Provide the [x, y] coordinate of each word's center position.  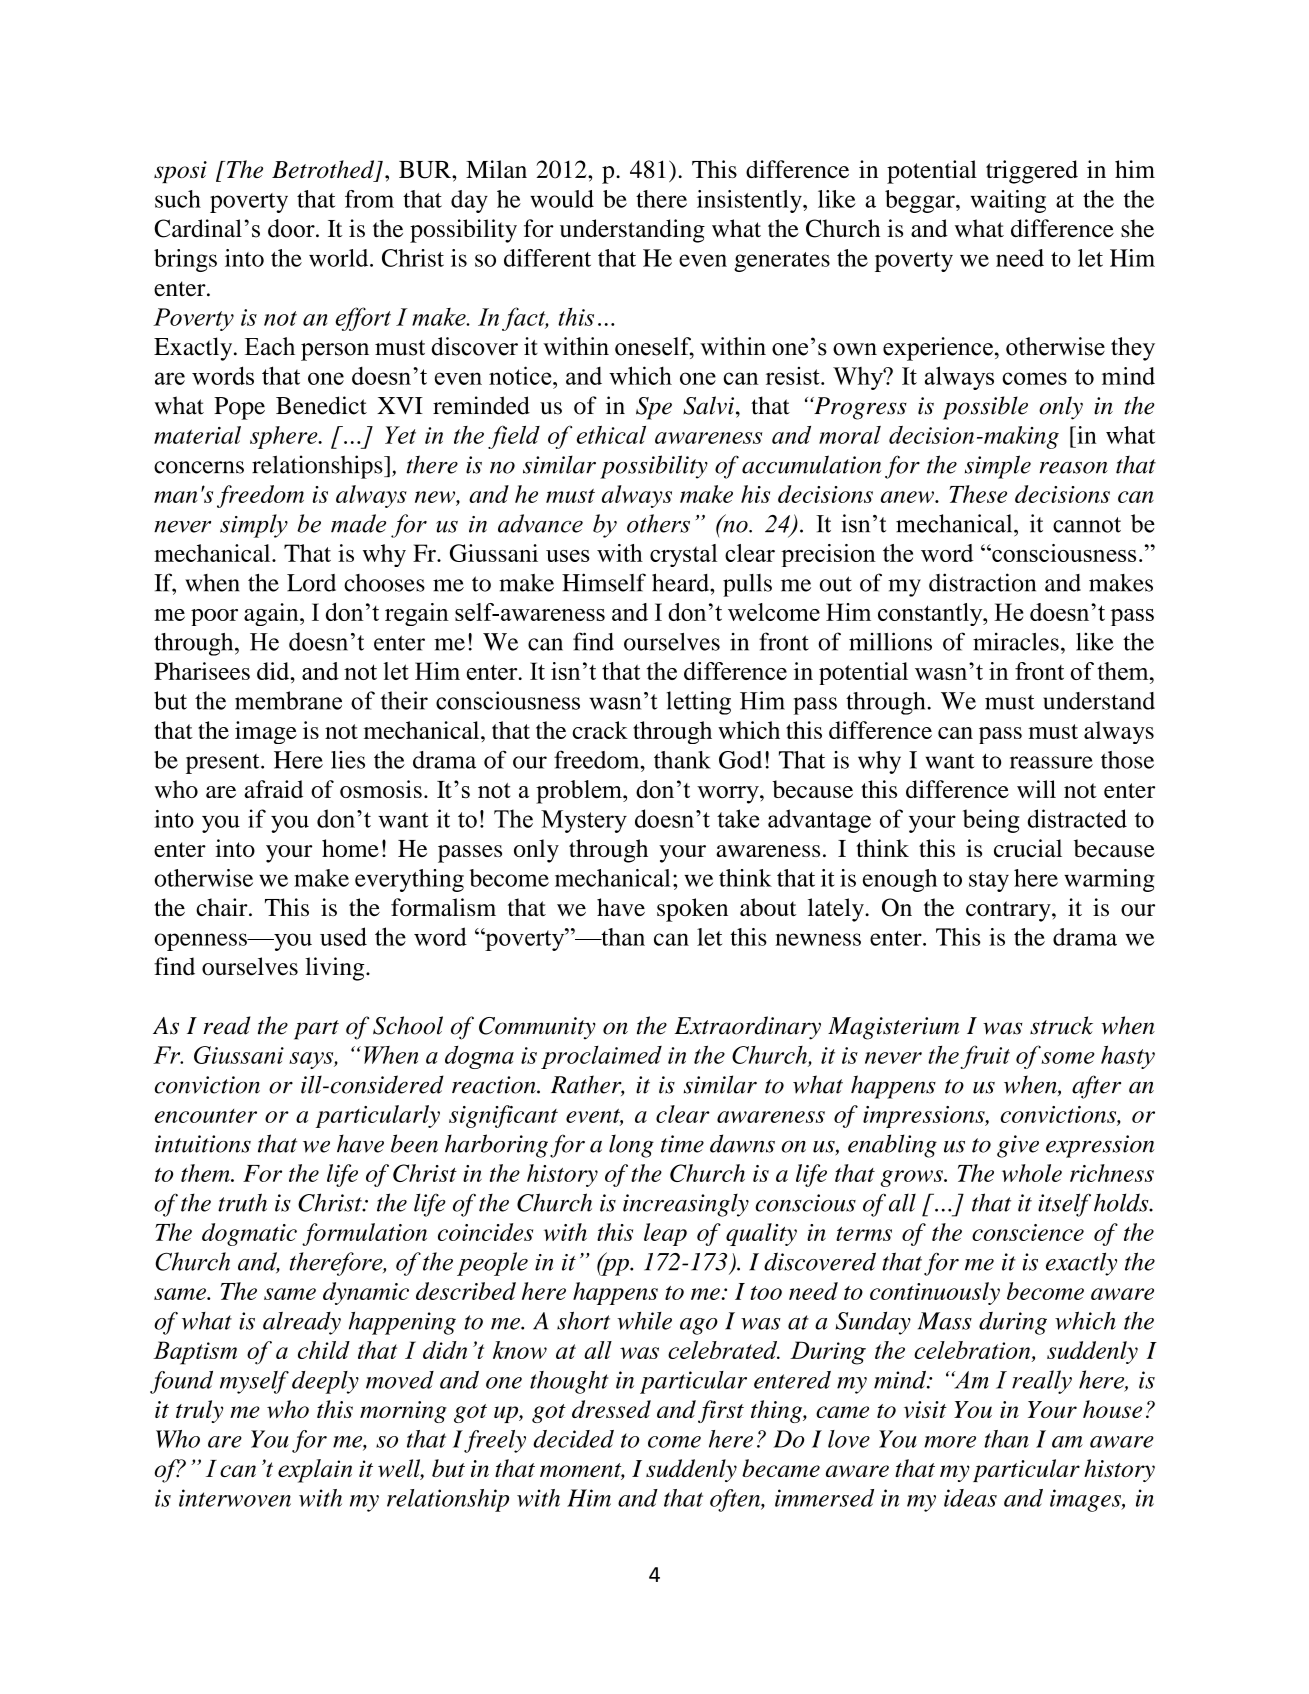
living [336, 969]
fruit [985, 1057]
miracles [1016, 641]
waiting [1008, 201]
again [272, 614]
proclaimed [601, 1057]
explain [315, 1471]
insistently [750, 201]
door [292, 228]
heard [681, 582]
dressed [611, 1409]
